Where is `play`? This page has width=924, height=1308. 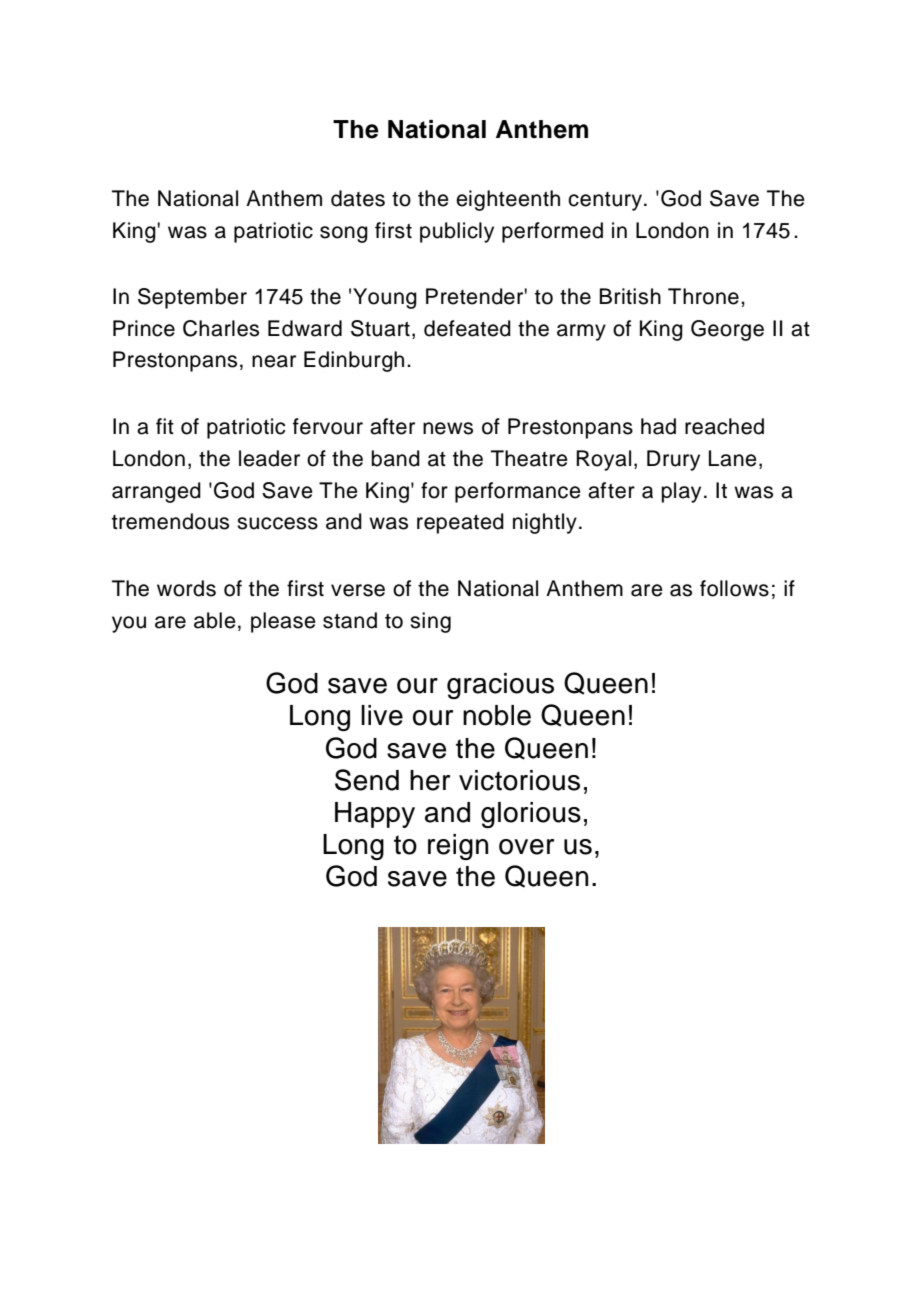 play is located at coordinates (681, 492).
